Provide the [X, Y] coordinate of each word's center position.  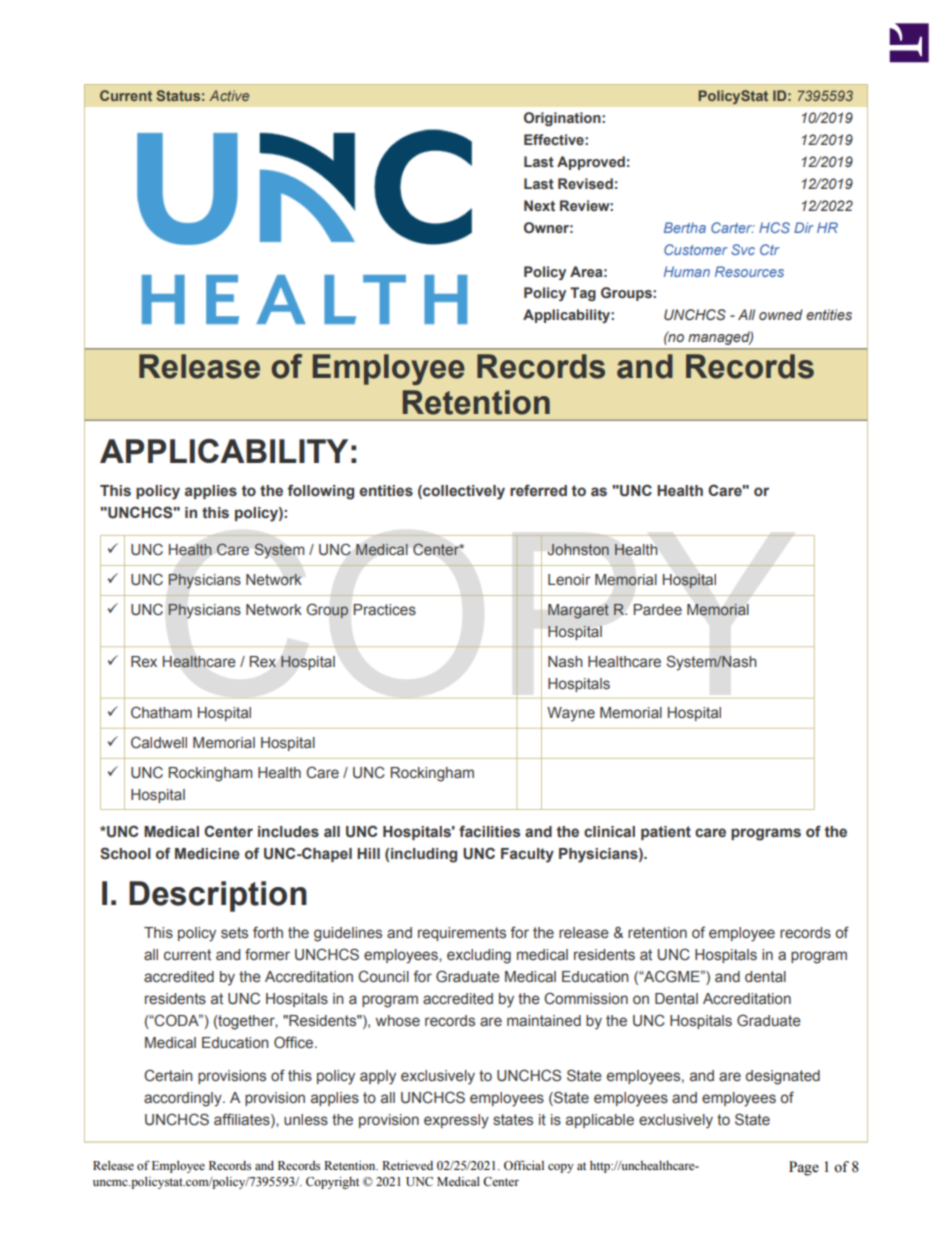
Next [539, 205]
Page [804, 1168]
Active [229, 95]
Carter [733, 227]
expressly [456, 1121]
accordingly [184, 1099]
